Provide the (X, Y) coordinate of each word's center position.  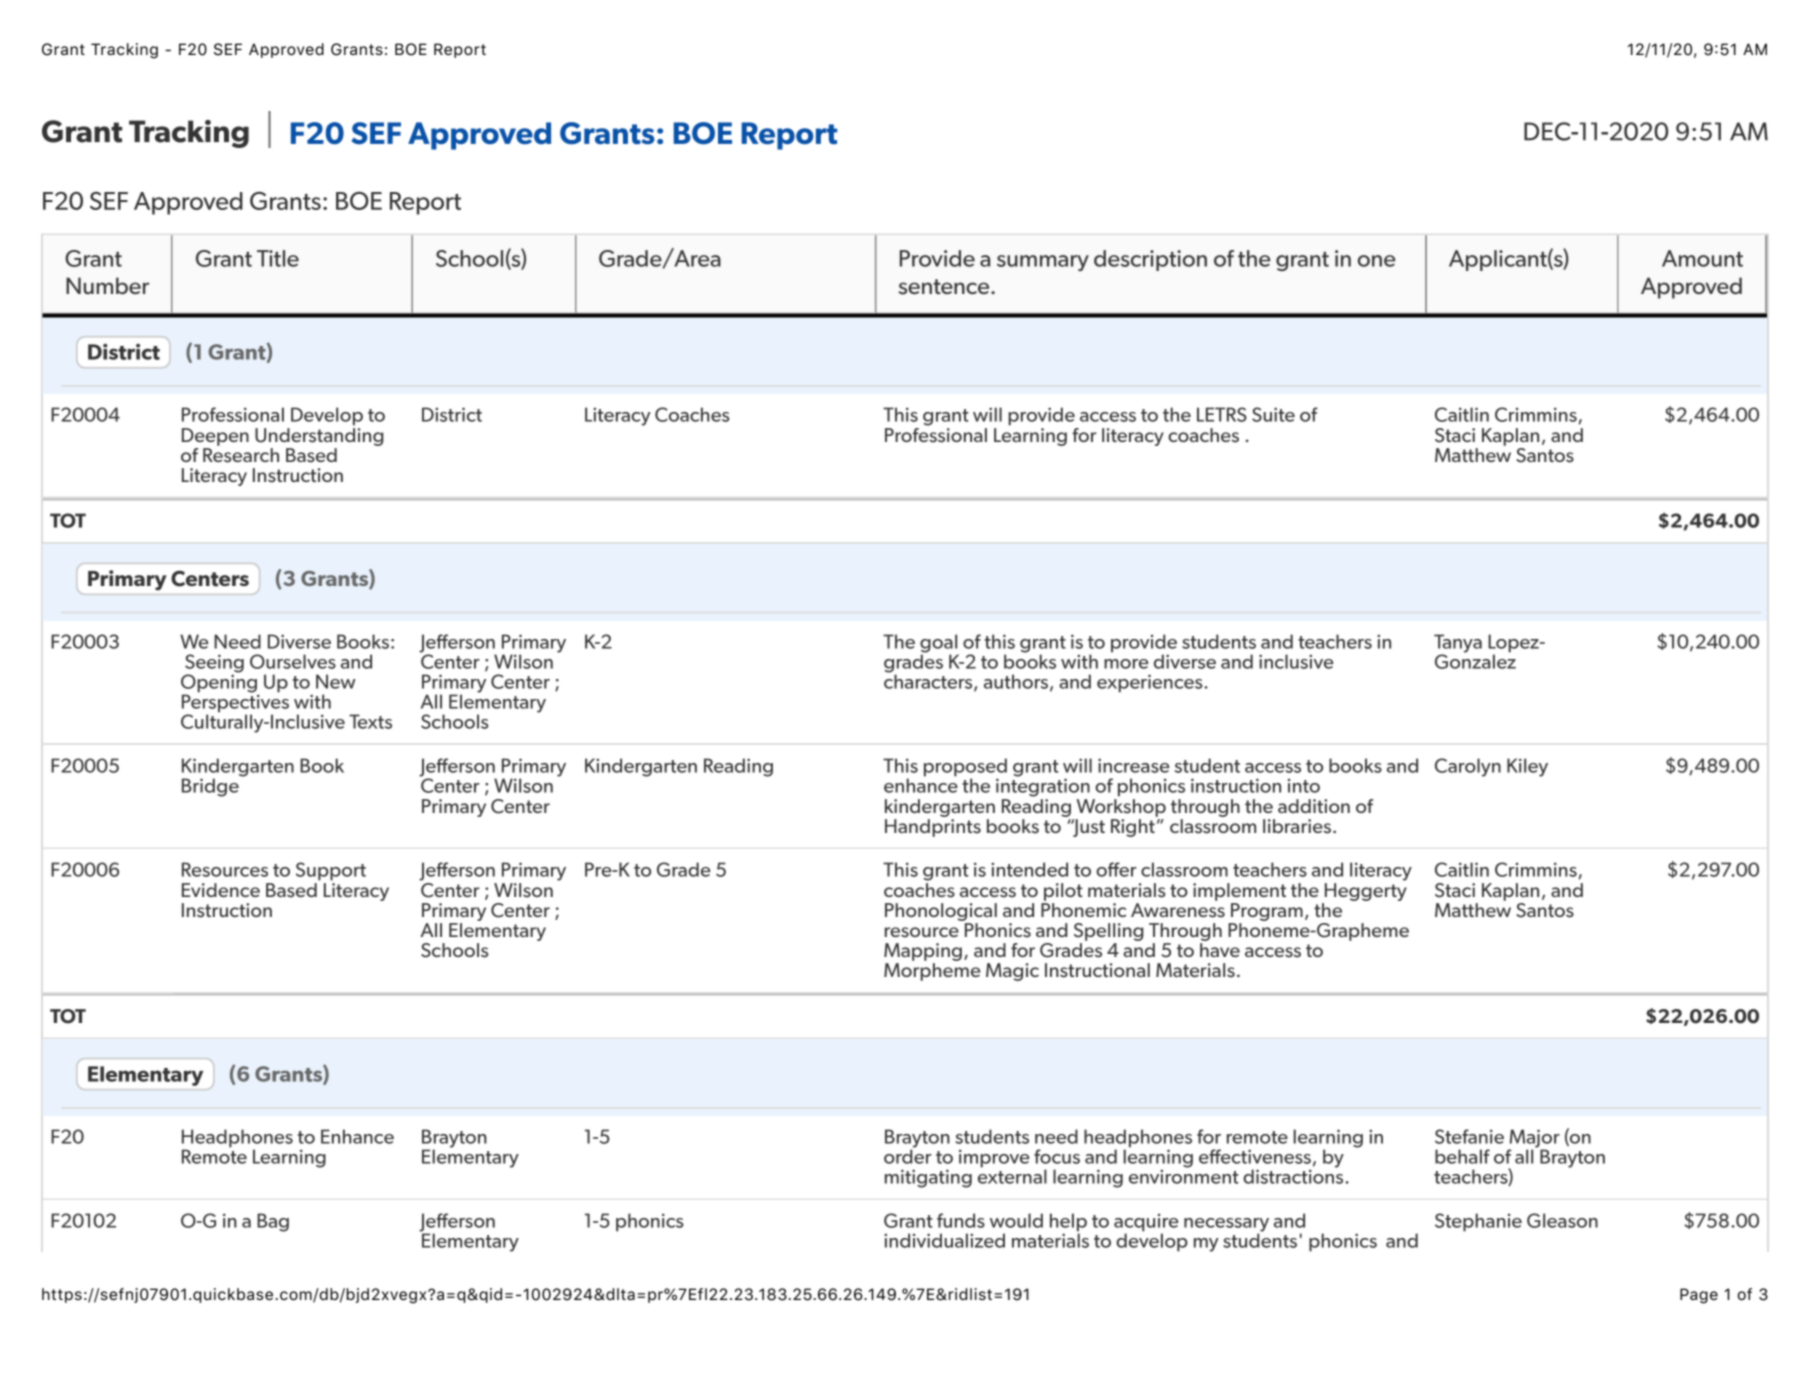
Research (241, 455)
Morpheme (932, 972)
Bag (273, 1222)
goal (939, 644)
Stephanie (1478, 1222)
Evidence (221, 890)
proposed (965, 768)
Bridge (210, 787)
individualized (944, 1240)
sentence (945, 287)
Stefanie (1469, 1136)
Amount (1702, 258)
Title (278, 258)
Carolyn (1468, 767)
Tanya (1458, 644)
